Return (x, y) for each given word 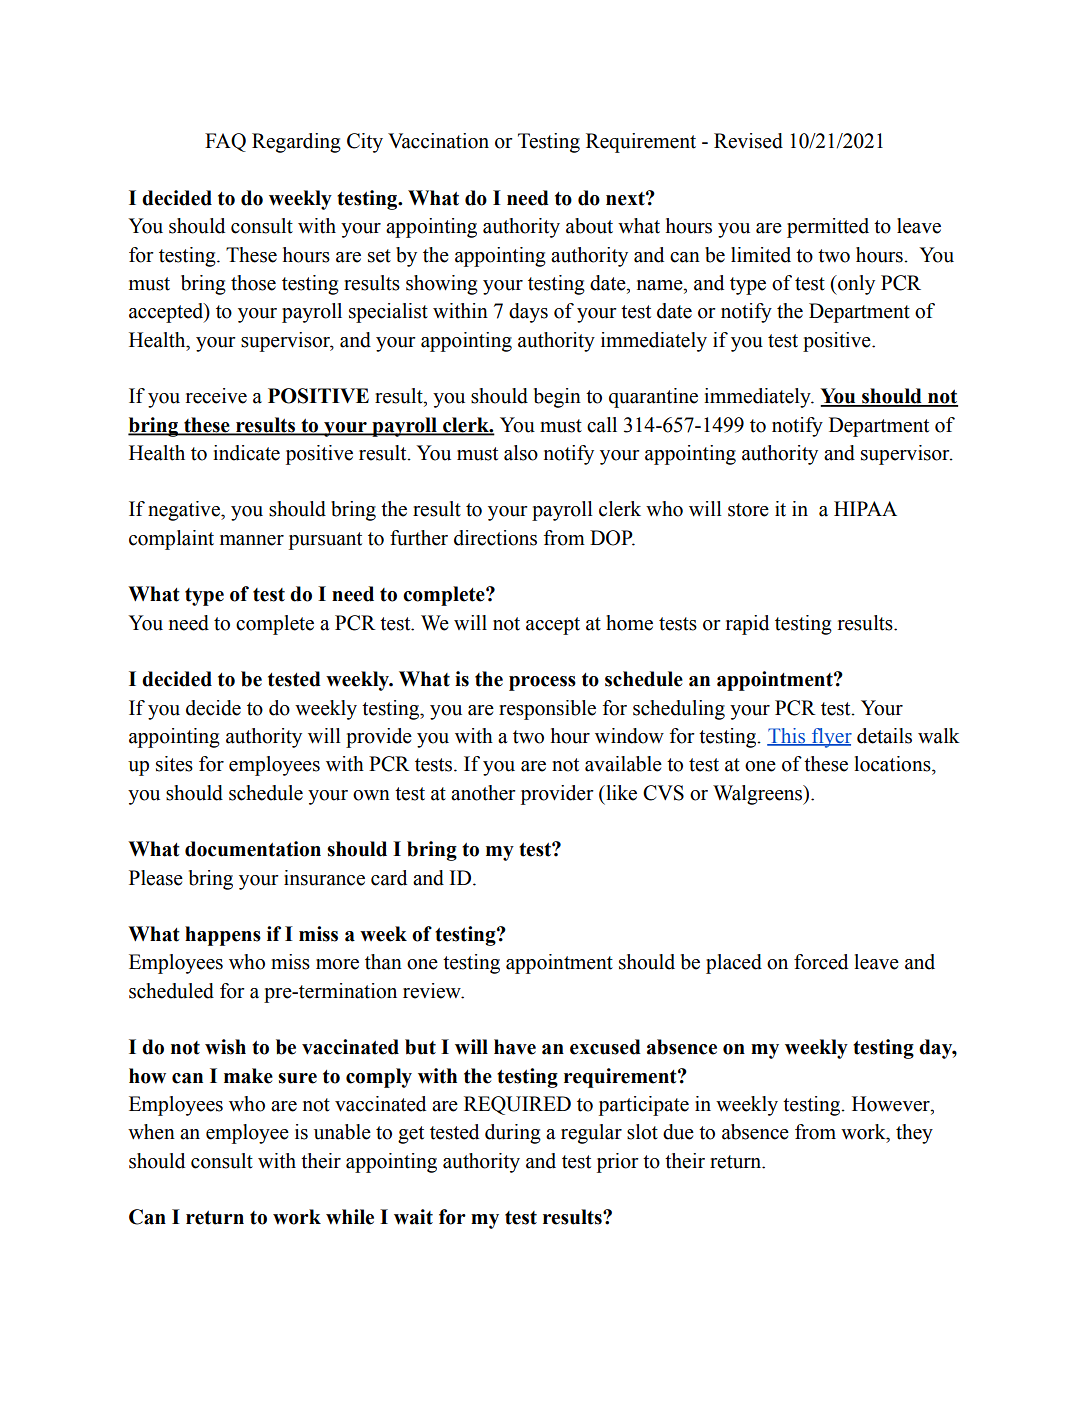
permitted (828, 228)
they (914, 1134)
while (350, 1217)
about (589, 226)
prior (618, 1163)
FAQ (225, 142)
